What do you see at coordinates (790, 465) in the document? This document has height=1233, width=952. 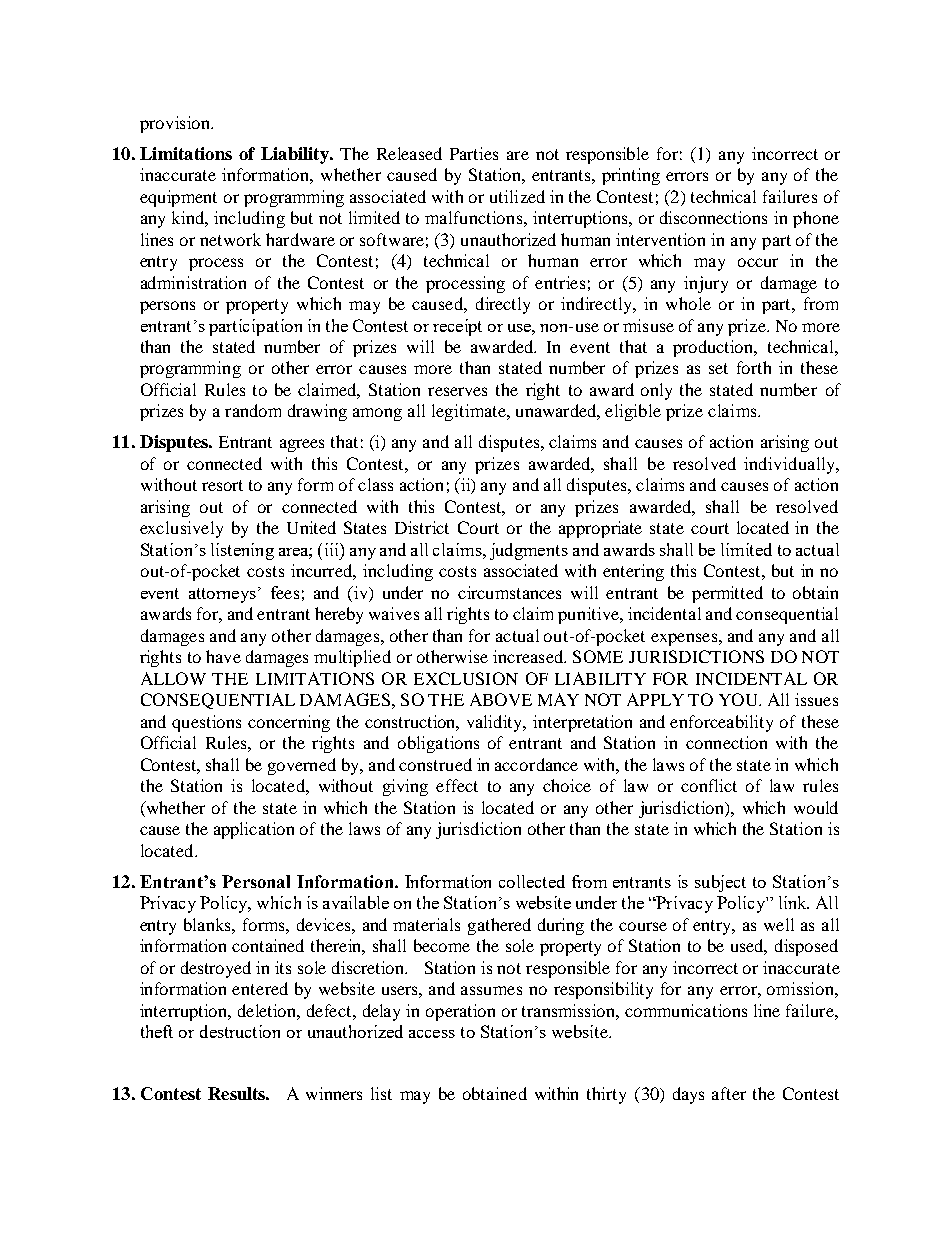 I see `individually` at bounding box center [790, 465].
